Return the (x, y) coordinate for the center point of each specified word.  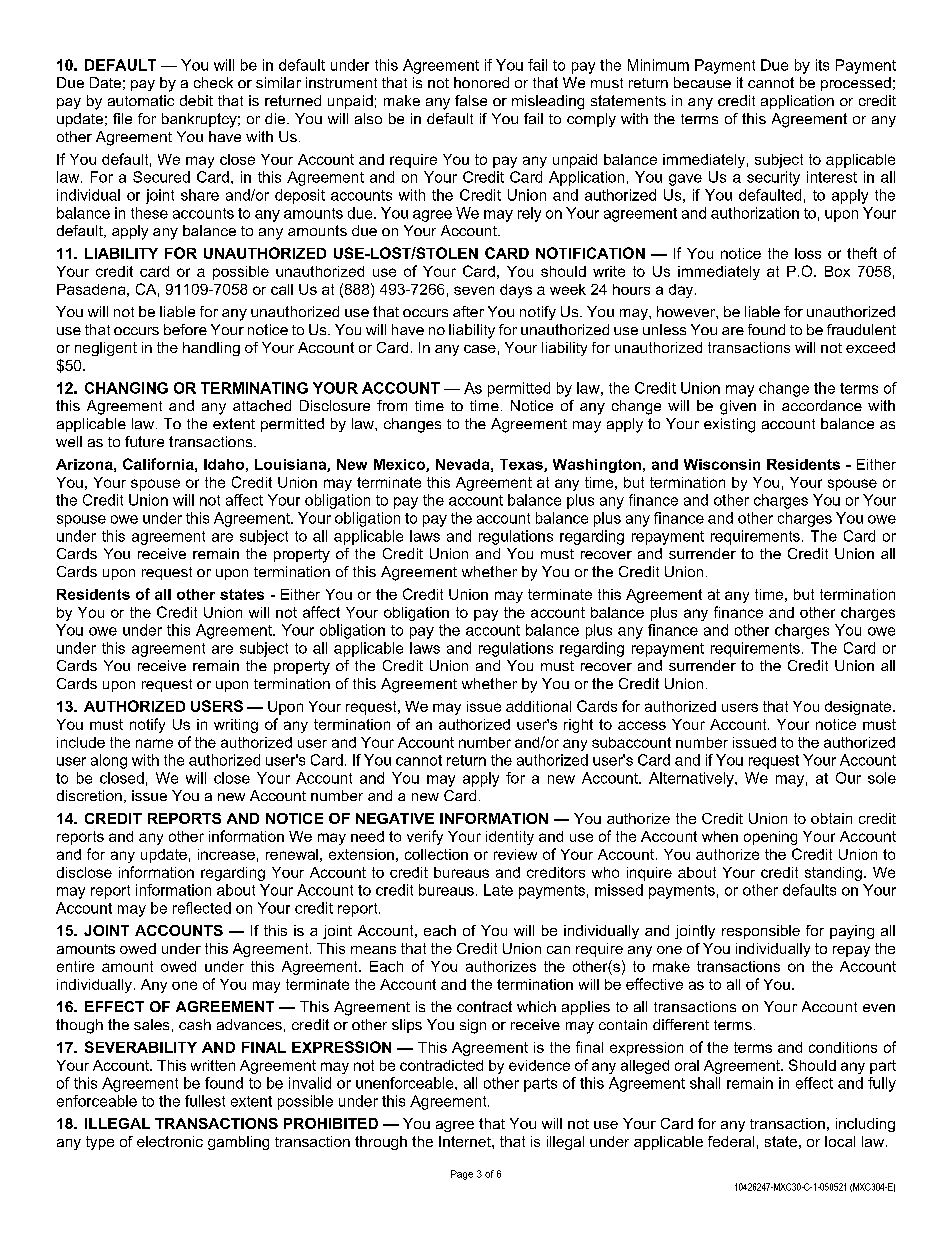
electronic (170, 1141)
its (822, 65)
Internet (466, 1141)
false (471, 100)
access (642, 725)
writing (236, 726)
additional (538, 706)
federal (731, 1141)
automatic (141, 100)
